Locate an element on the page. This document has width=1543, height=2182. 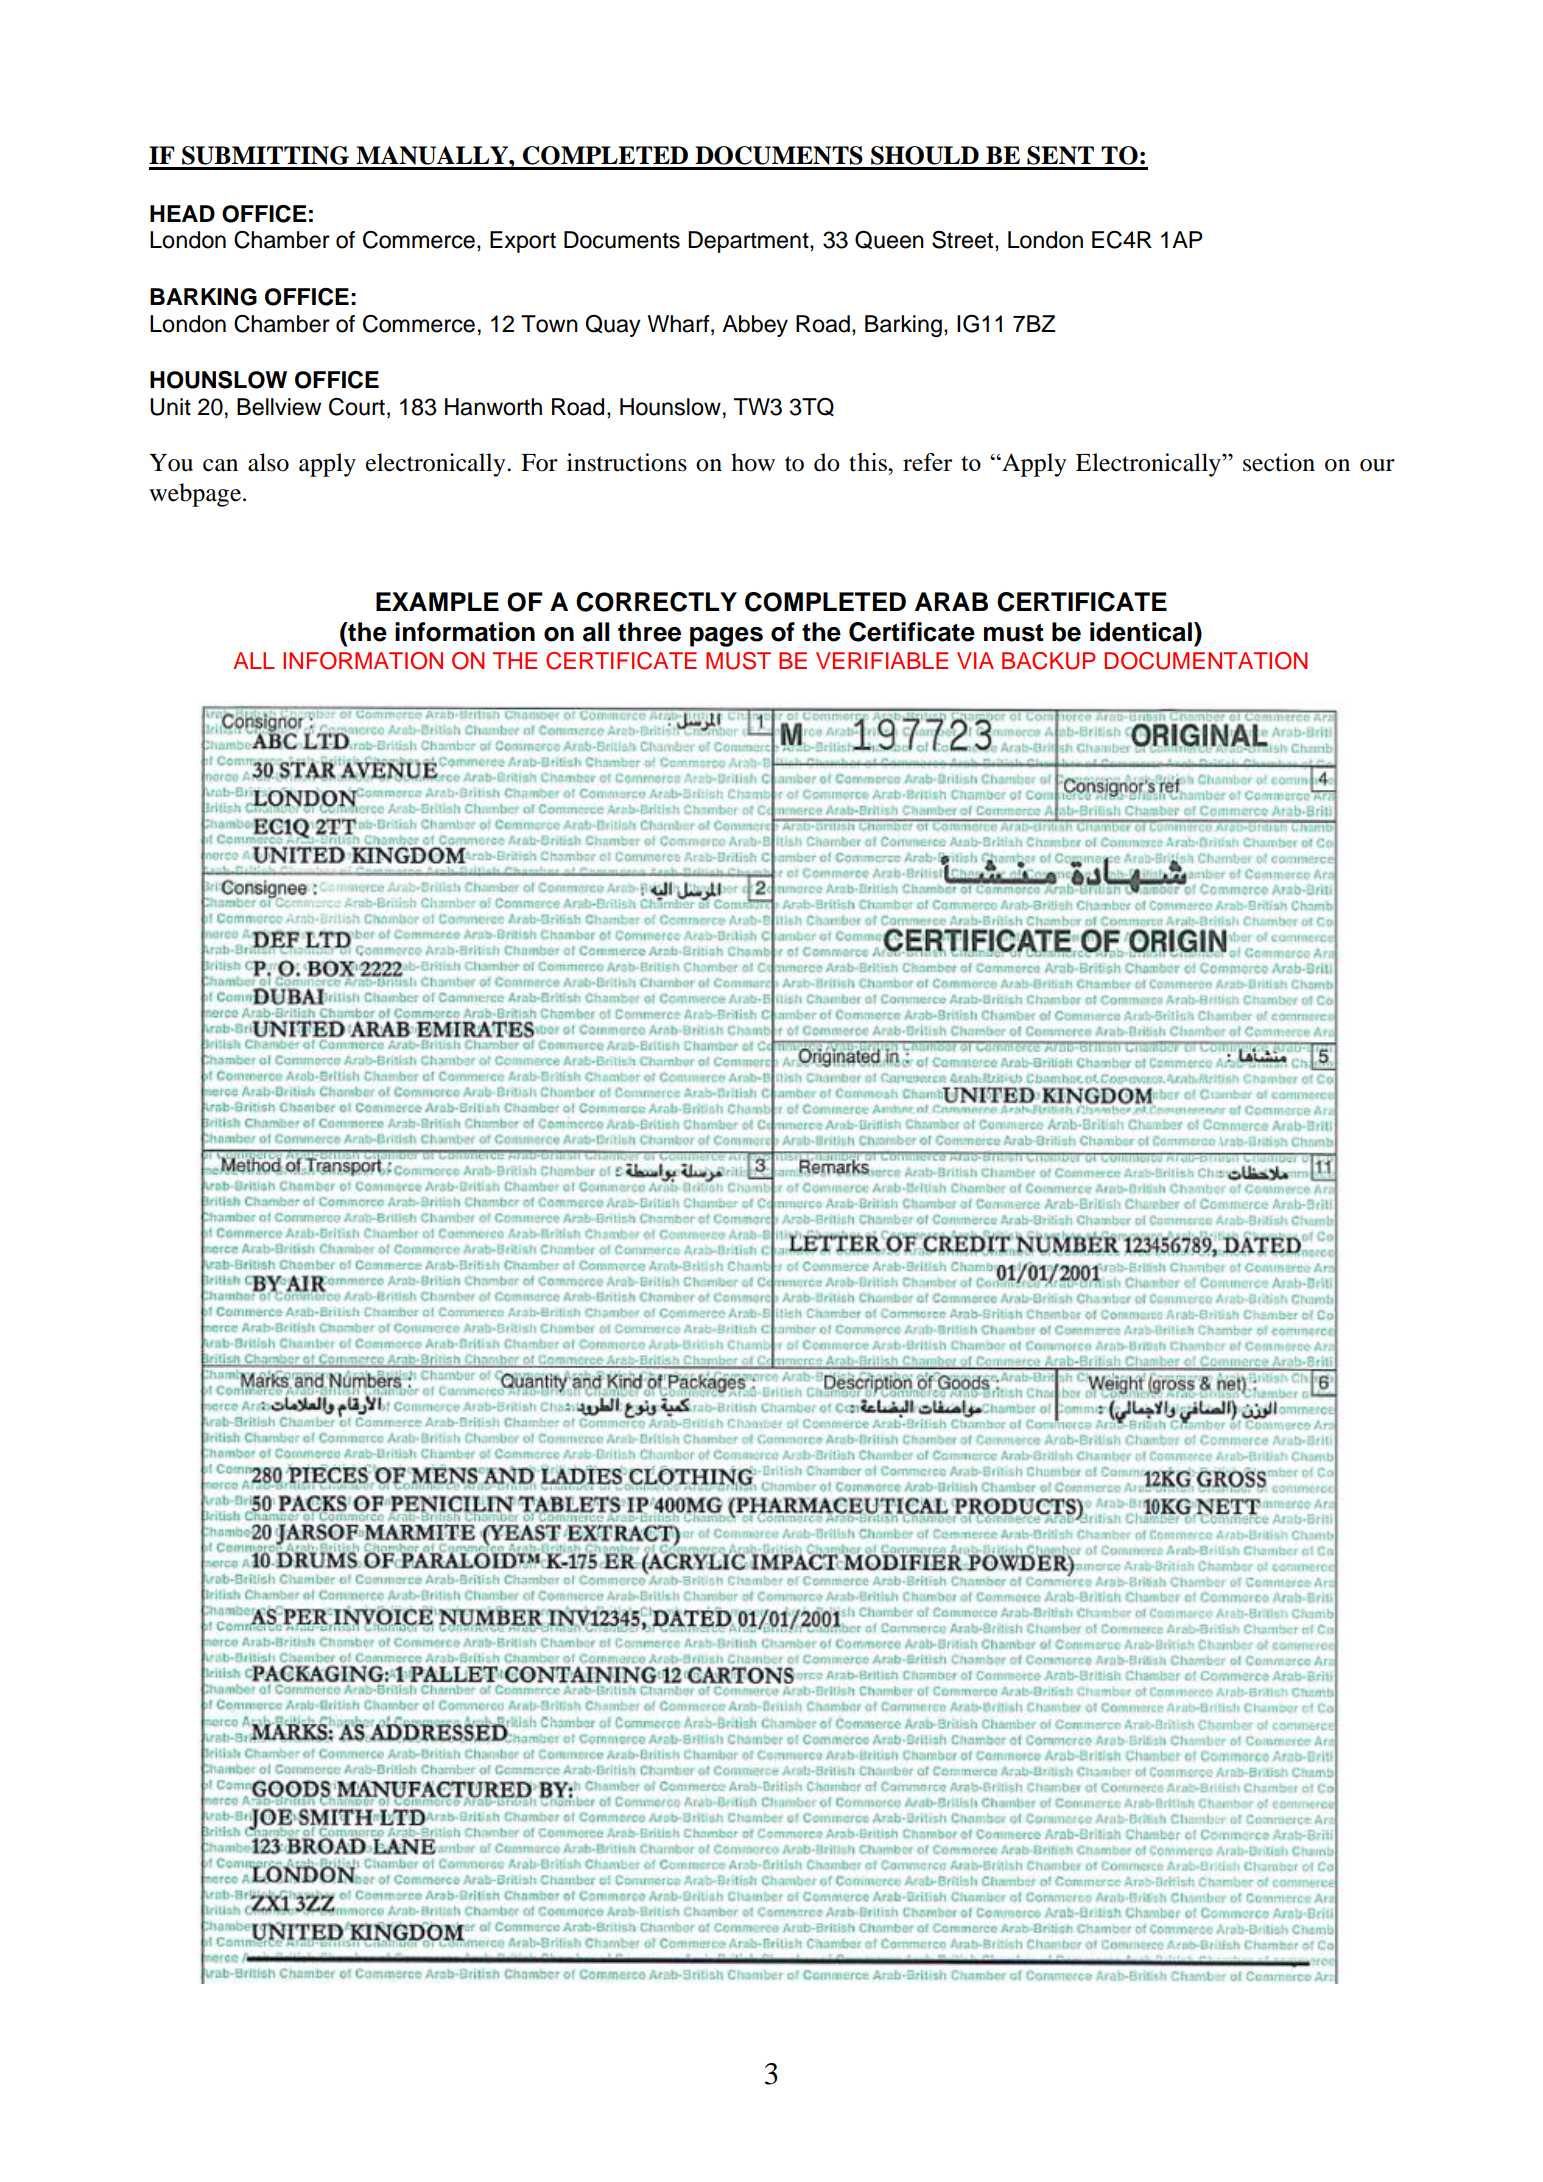
EXAMPLE is located at coordinates (437, 601).
